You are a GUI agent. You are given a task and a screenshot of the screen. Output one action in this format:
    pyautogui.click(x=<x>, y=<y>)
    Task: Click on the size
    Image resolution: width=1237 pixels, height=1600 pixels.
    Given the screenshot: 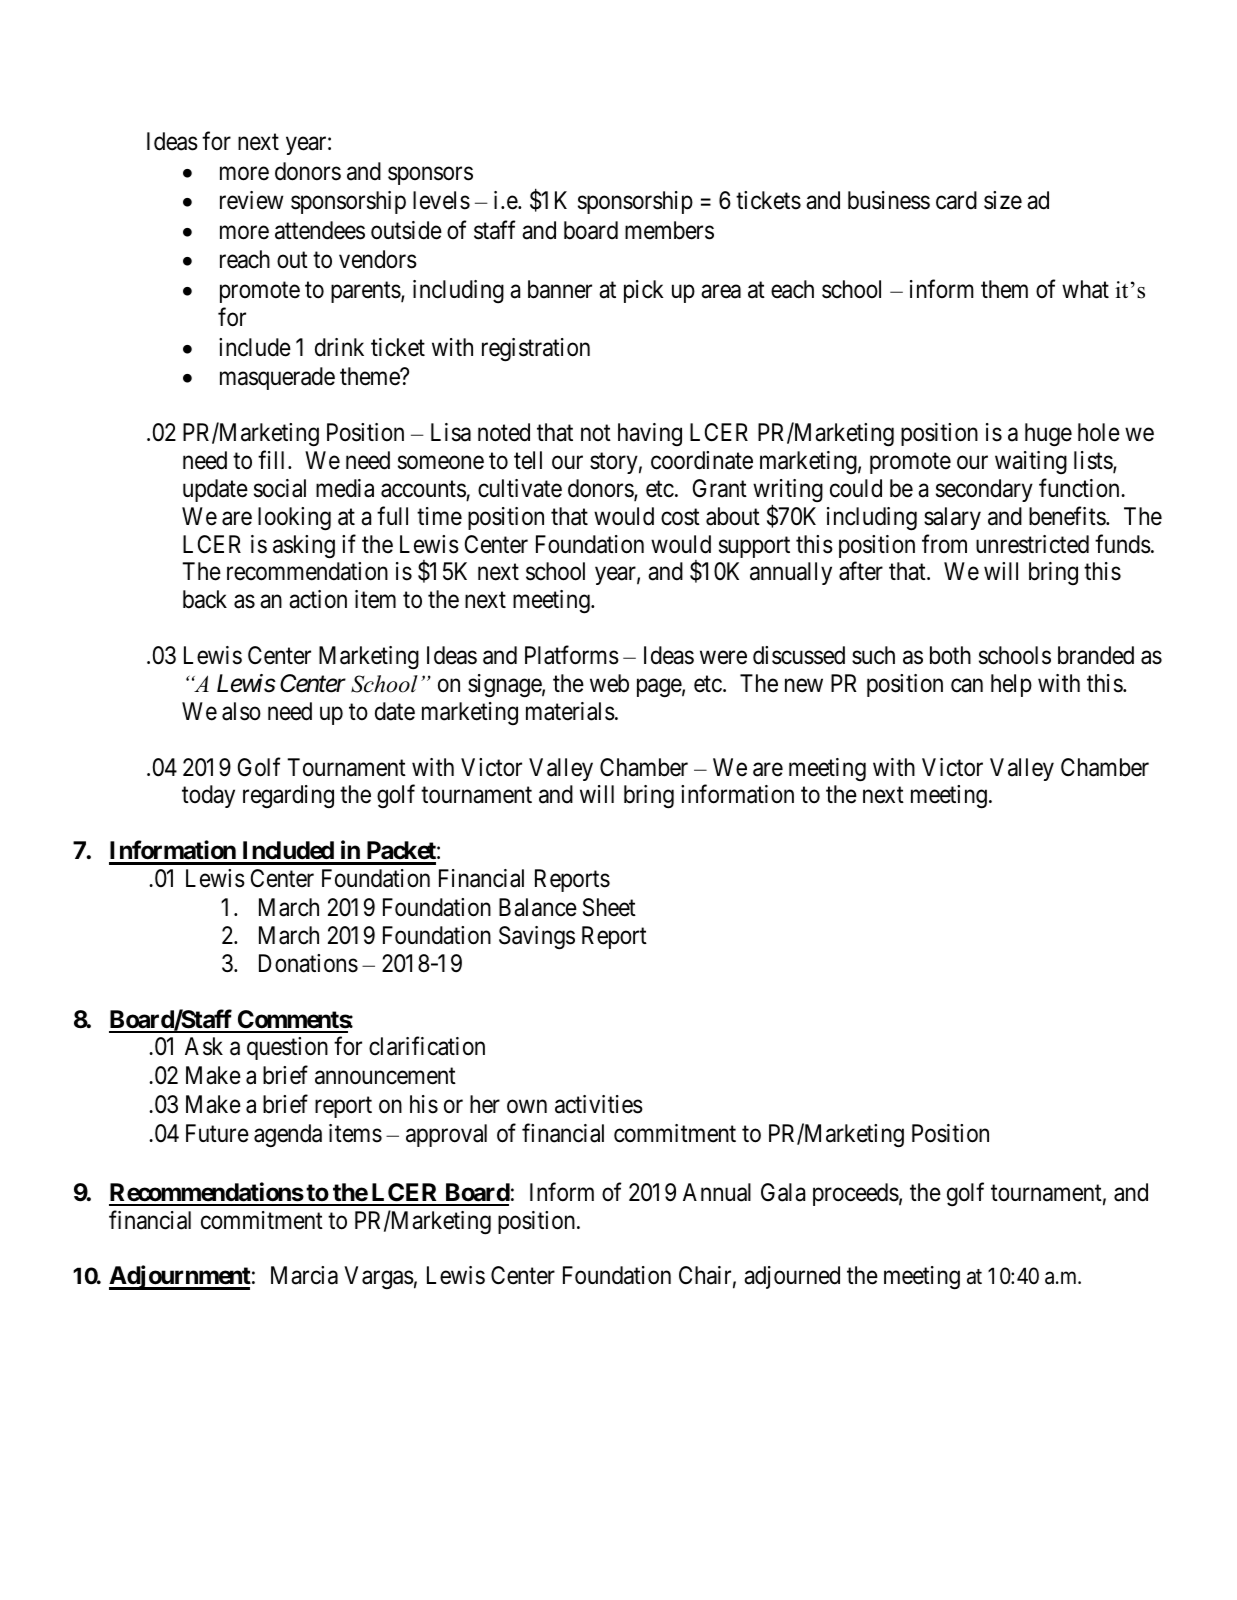 What is the action you would take?
    pyautogui.click(x=1003, y=200)
